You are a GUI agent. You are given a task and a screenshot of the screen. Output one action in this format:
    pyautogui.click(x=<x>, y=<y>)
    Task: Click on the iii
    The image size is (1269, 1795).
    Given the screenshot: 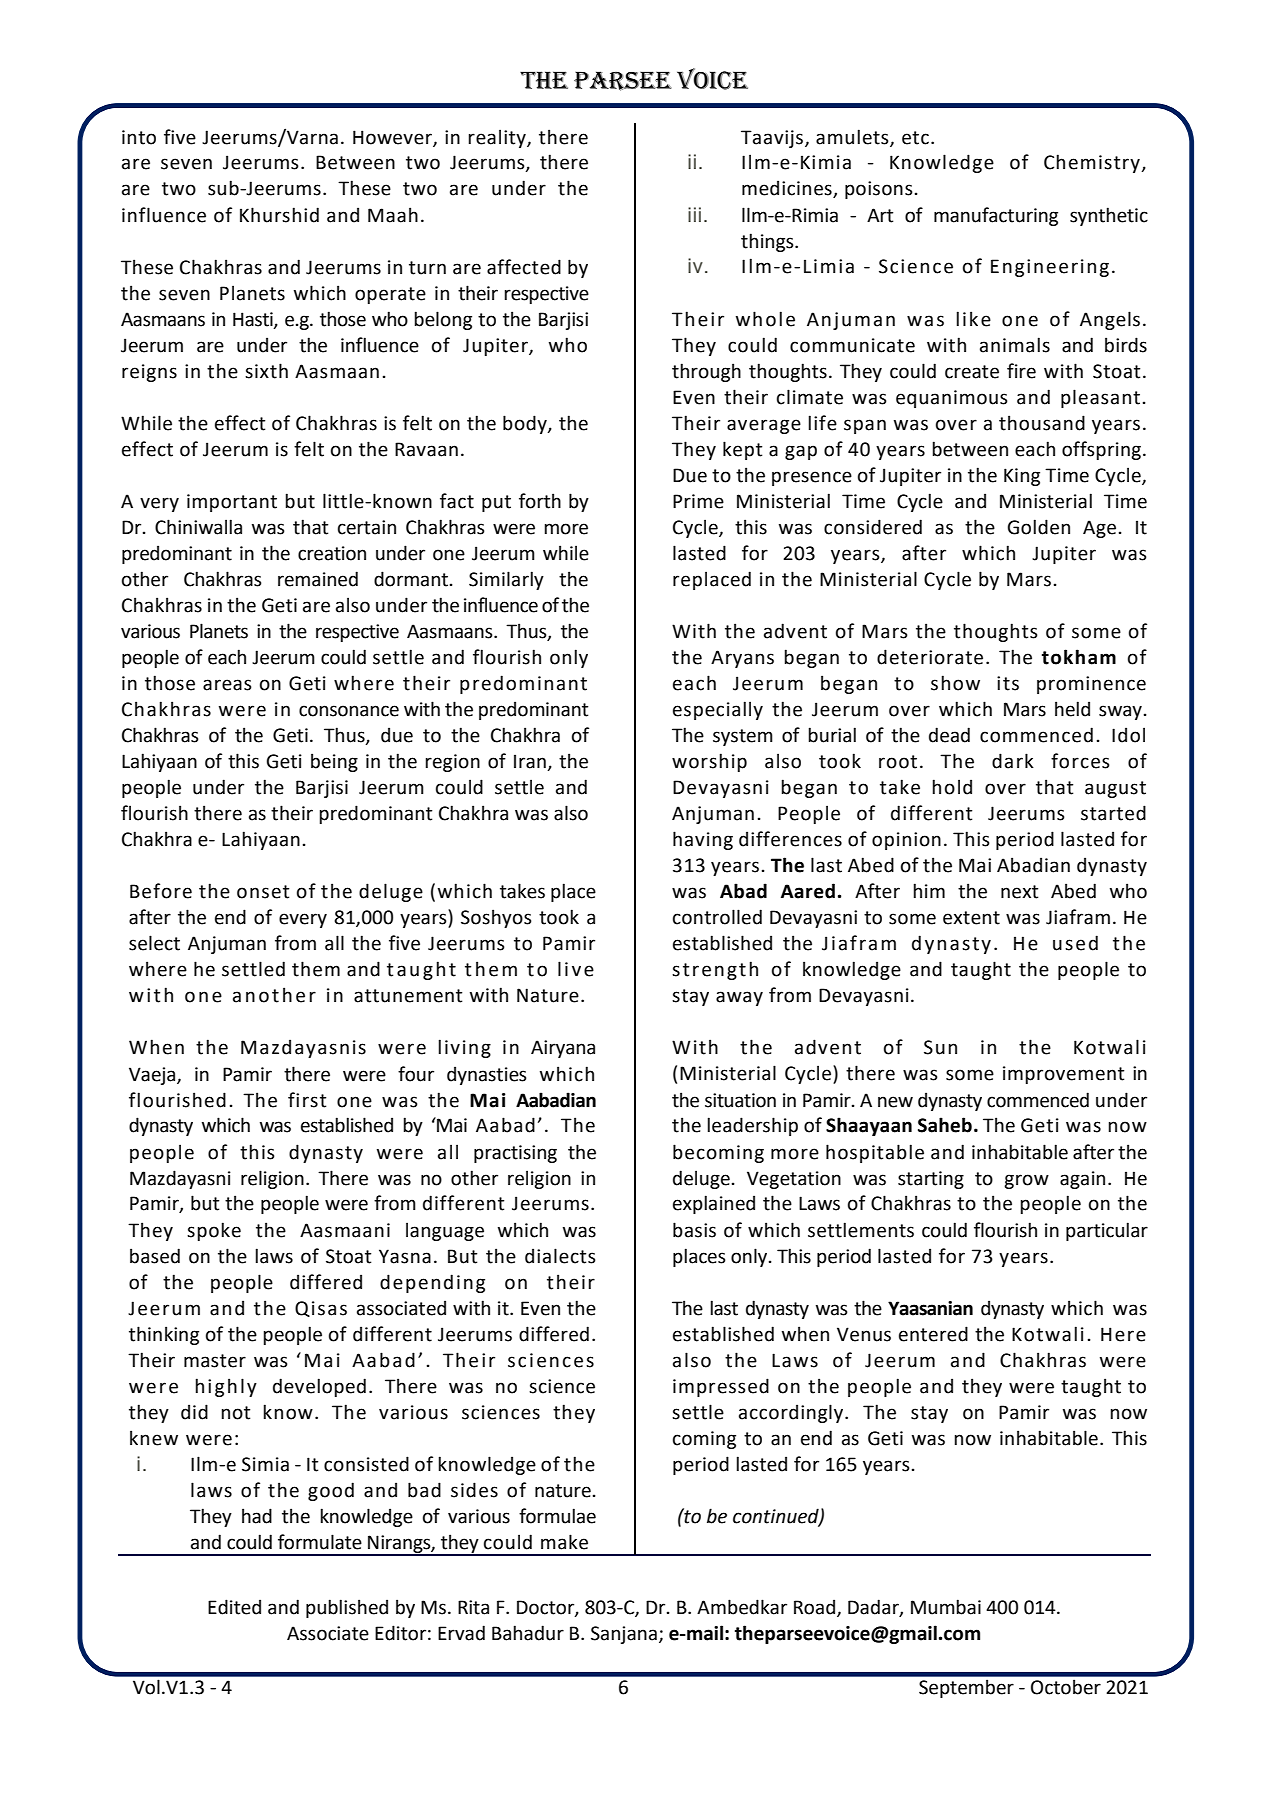 What is the action you would take?
    pyautogui.click(x=694, y=214)
